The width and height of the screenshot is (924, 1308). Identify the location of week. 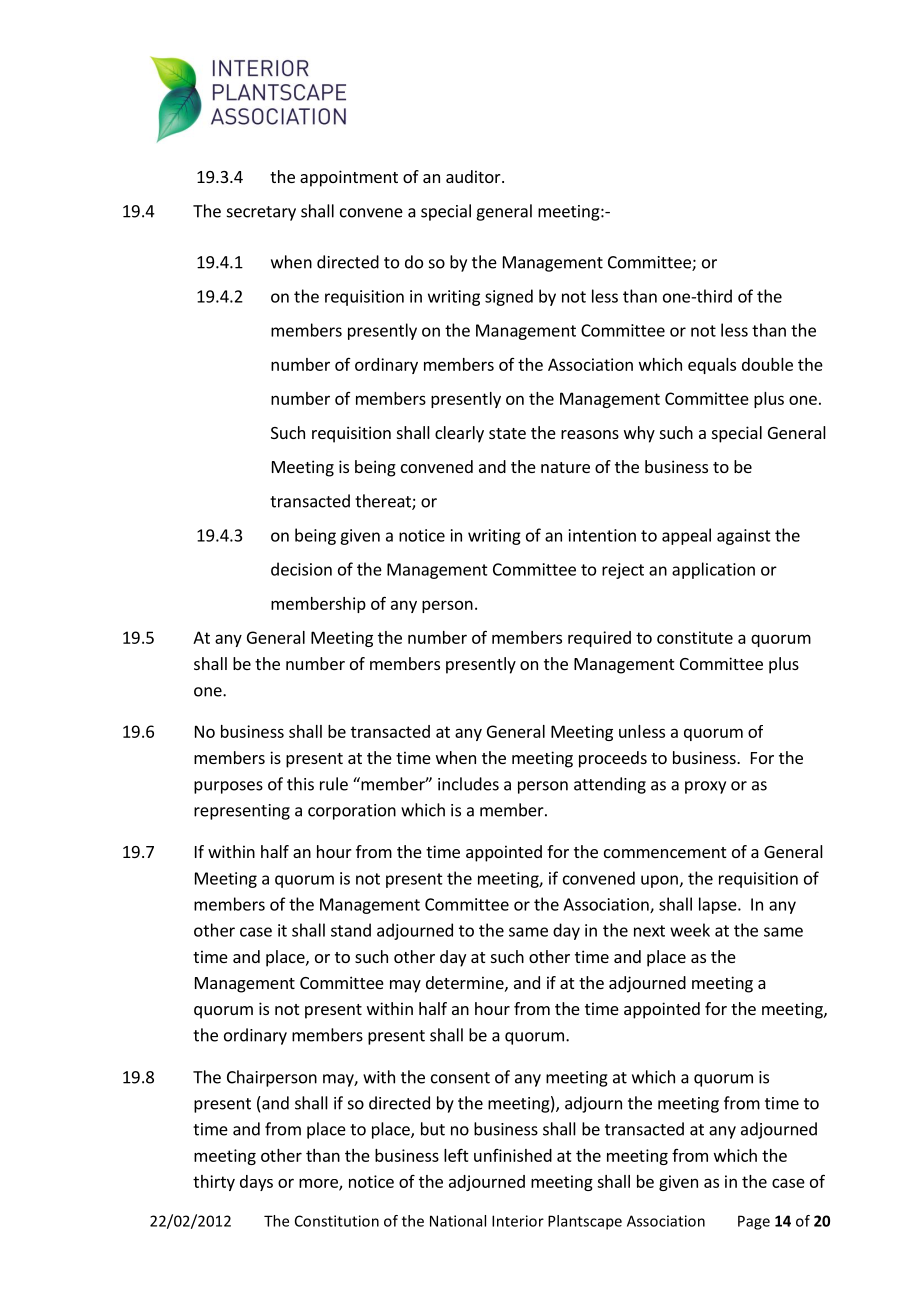
(690, 930).
